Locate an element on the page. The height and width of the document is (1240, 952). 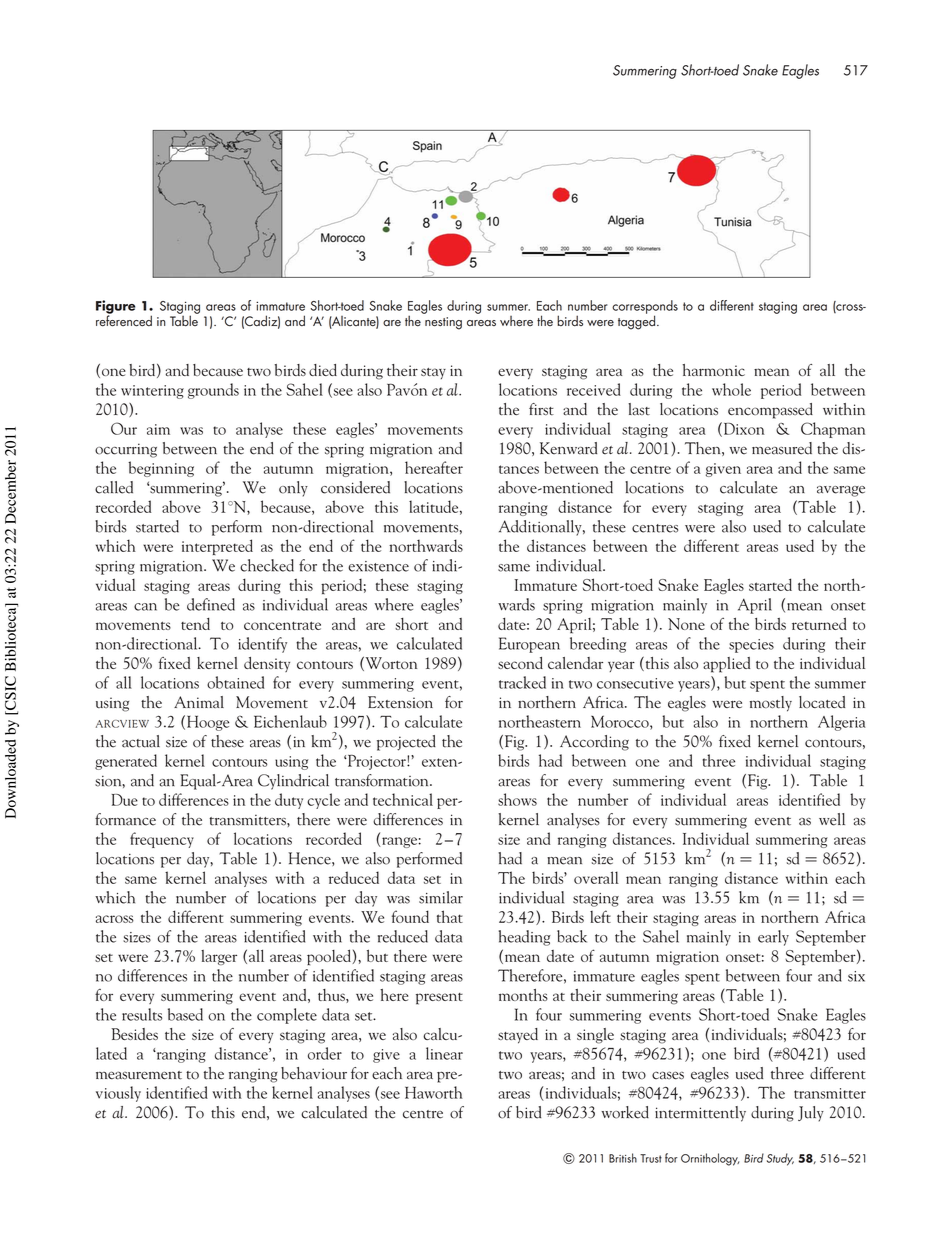
nesting is located at coordinates (443, 323).
